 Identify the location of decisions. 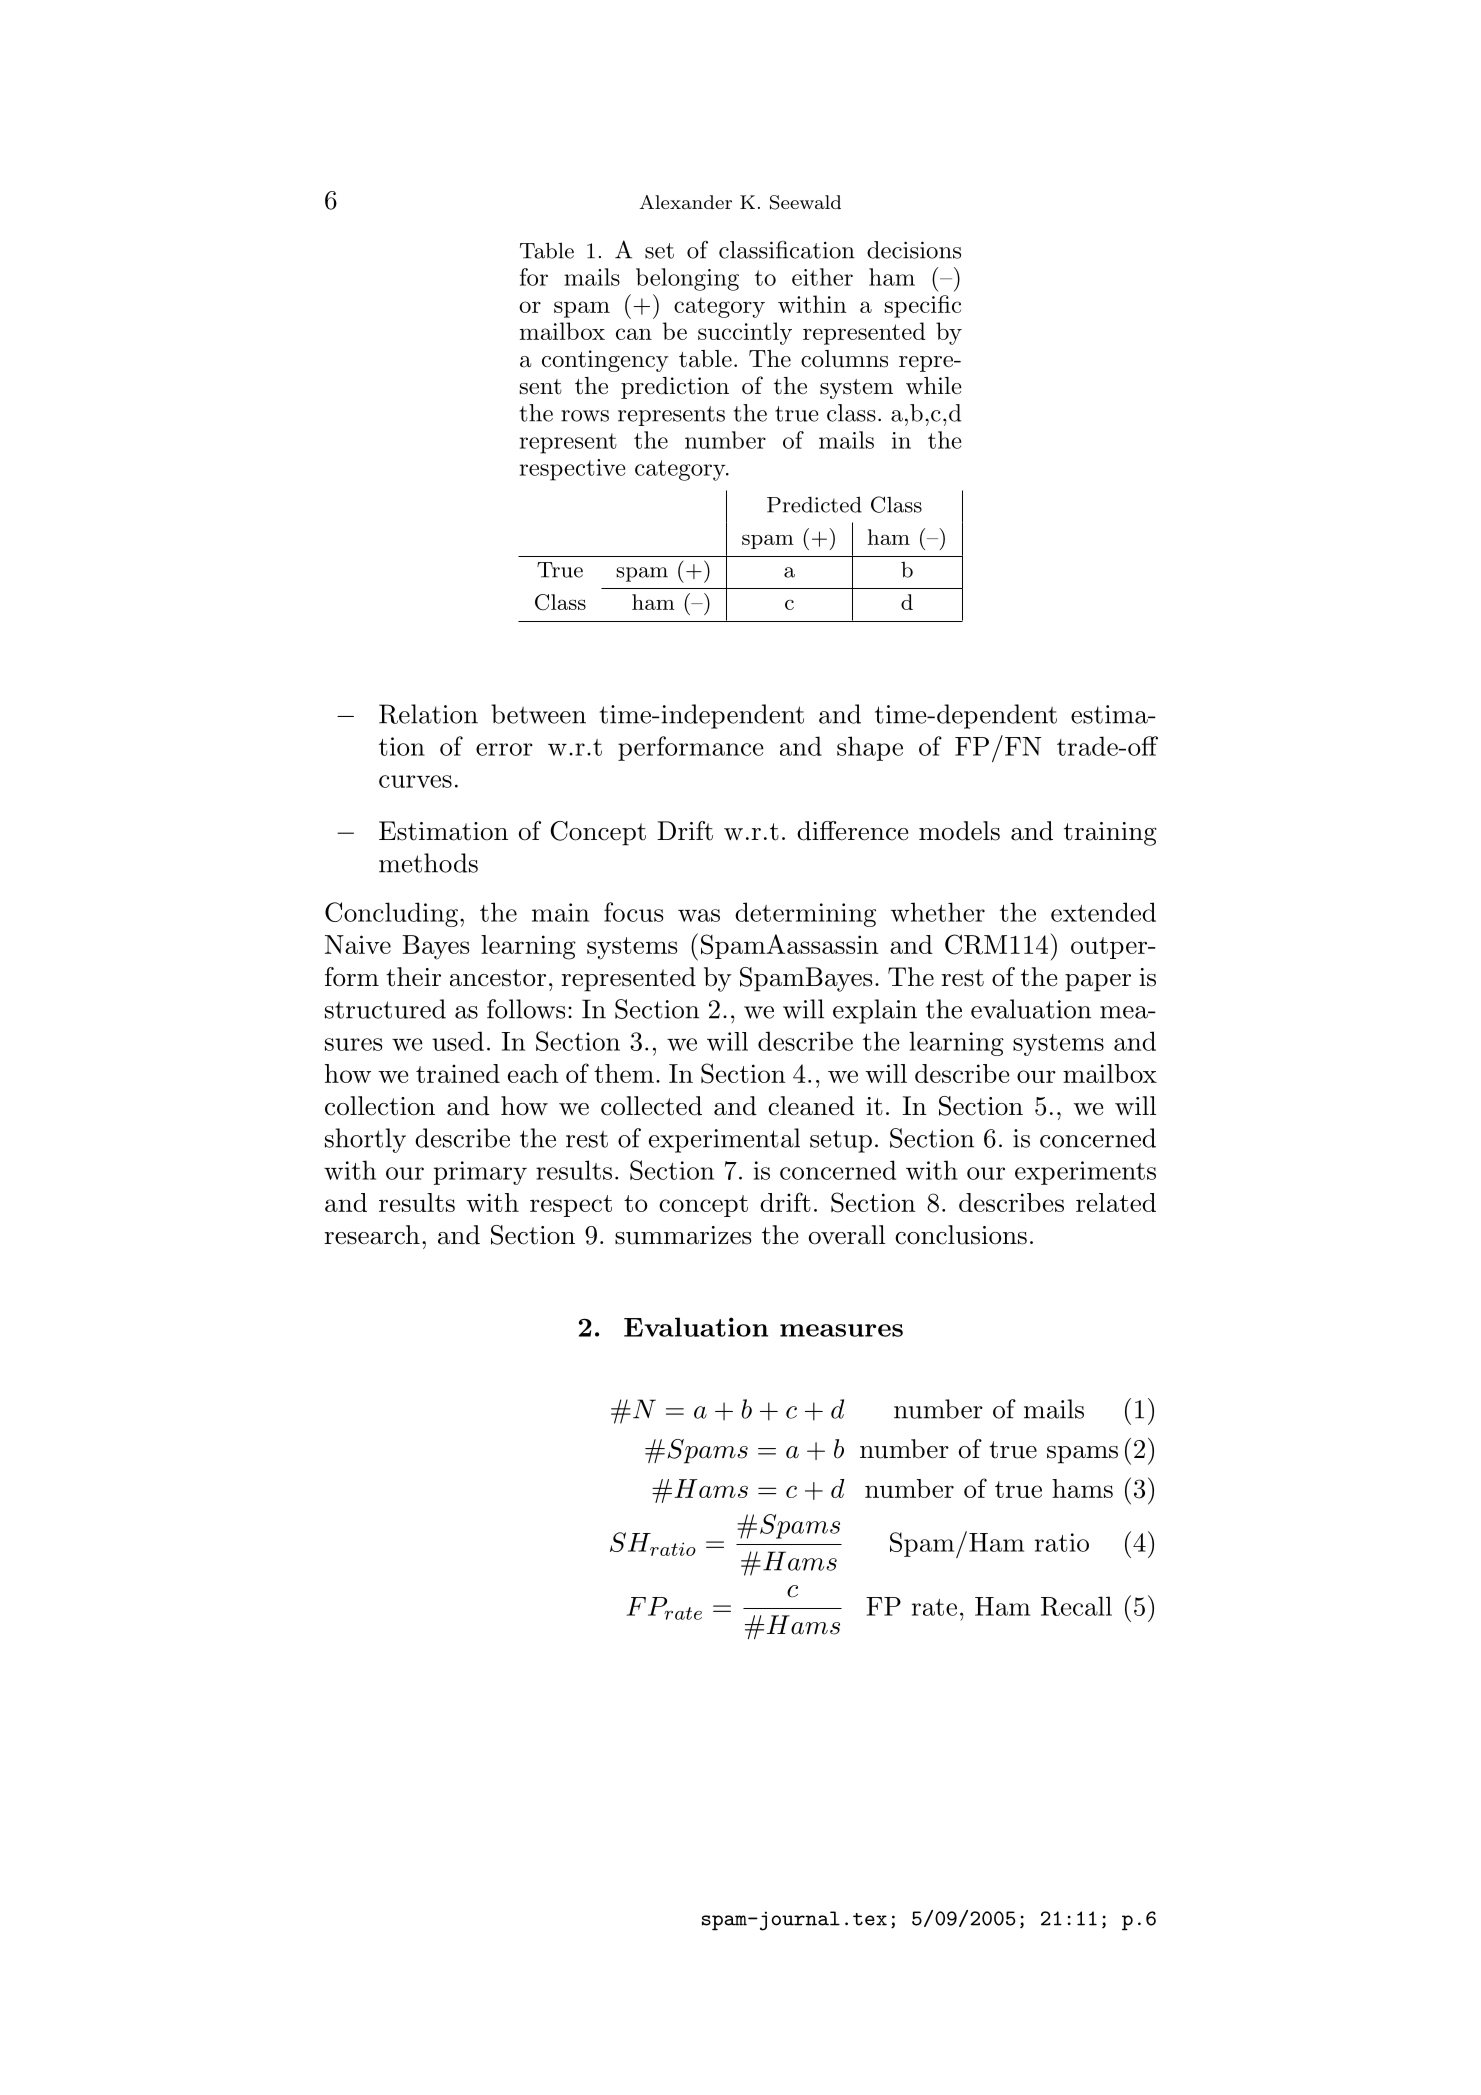
(914, 250).
